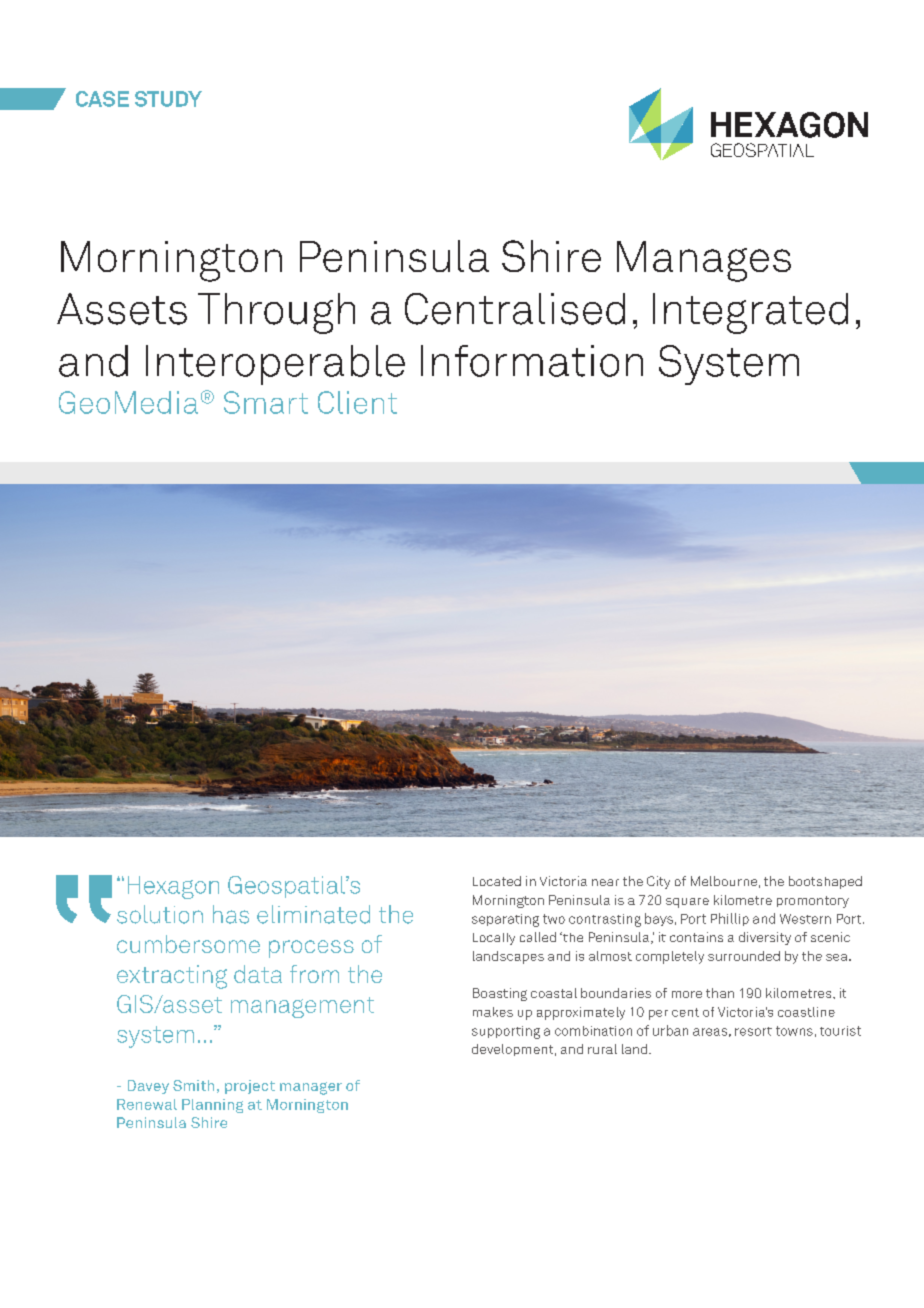 This screenshot has height=1308, width=924. What do you see at coordinates (193, 1085) in the screenshot?
I see `Smith` at bounding box center [193, 1085].
